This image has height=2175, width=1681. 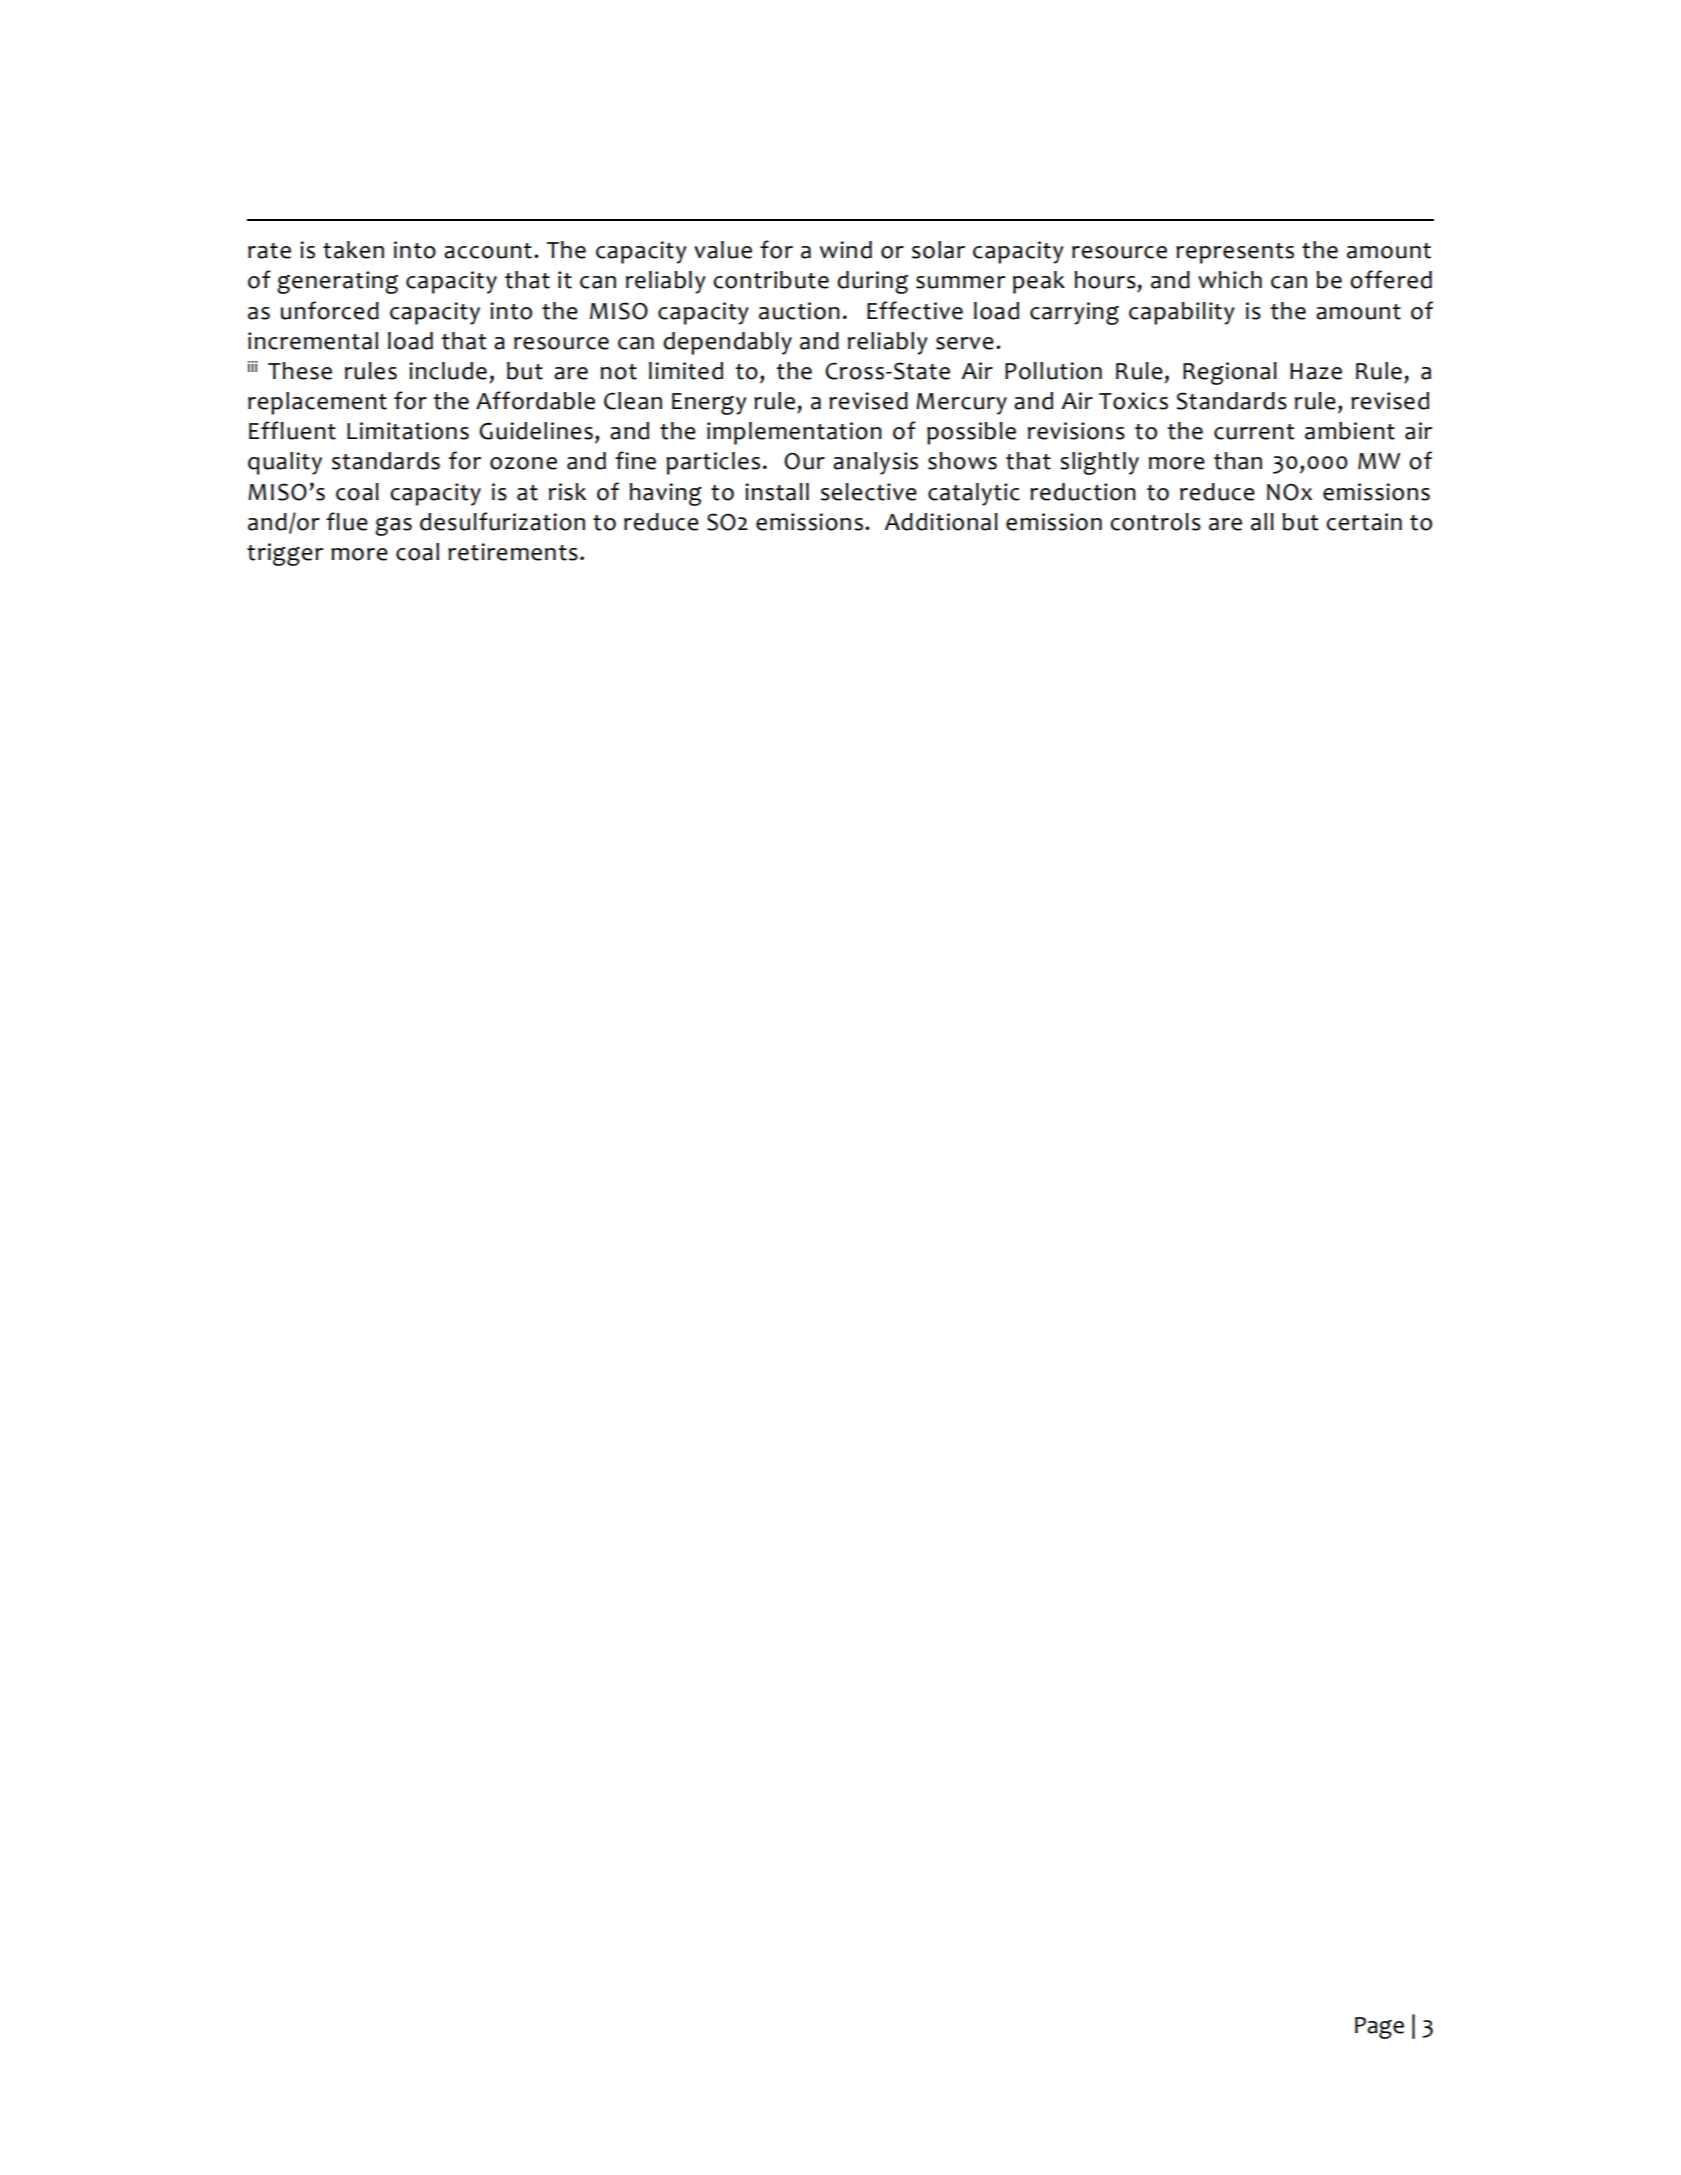 What do you see at coordinates (777, 492) in the image?
I see `install` at bounding box center [777, 492].
